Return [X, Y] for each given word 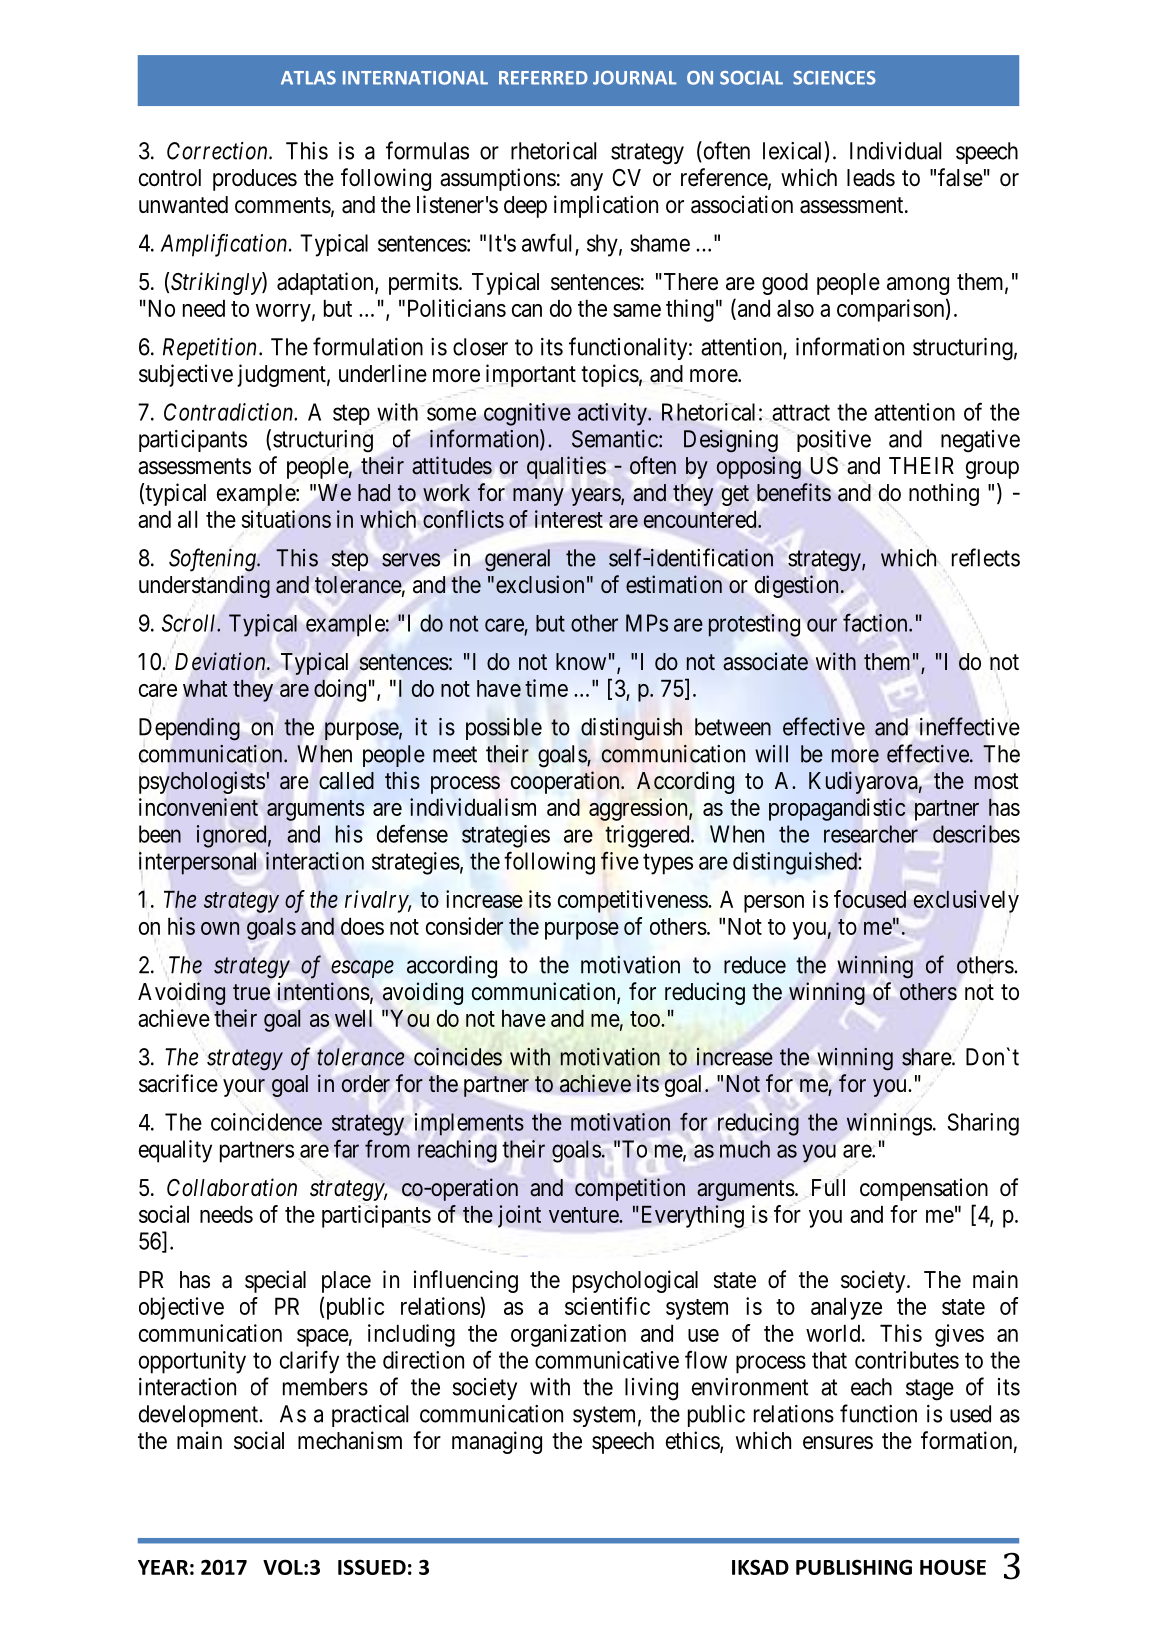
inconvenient [198, 807]
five [620, 860]
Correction [218, 151]
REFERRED [543, 78]
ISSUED [372, 1567]
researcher [871, 834]
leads [871, 178]
